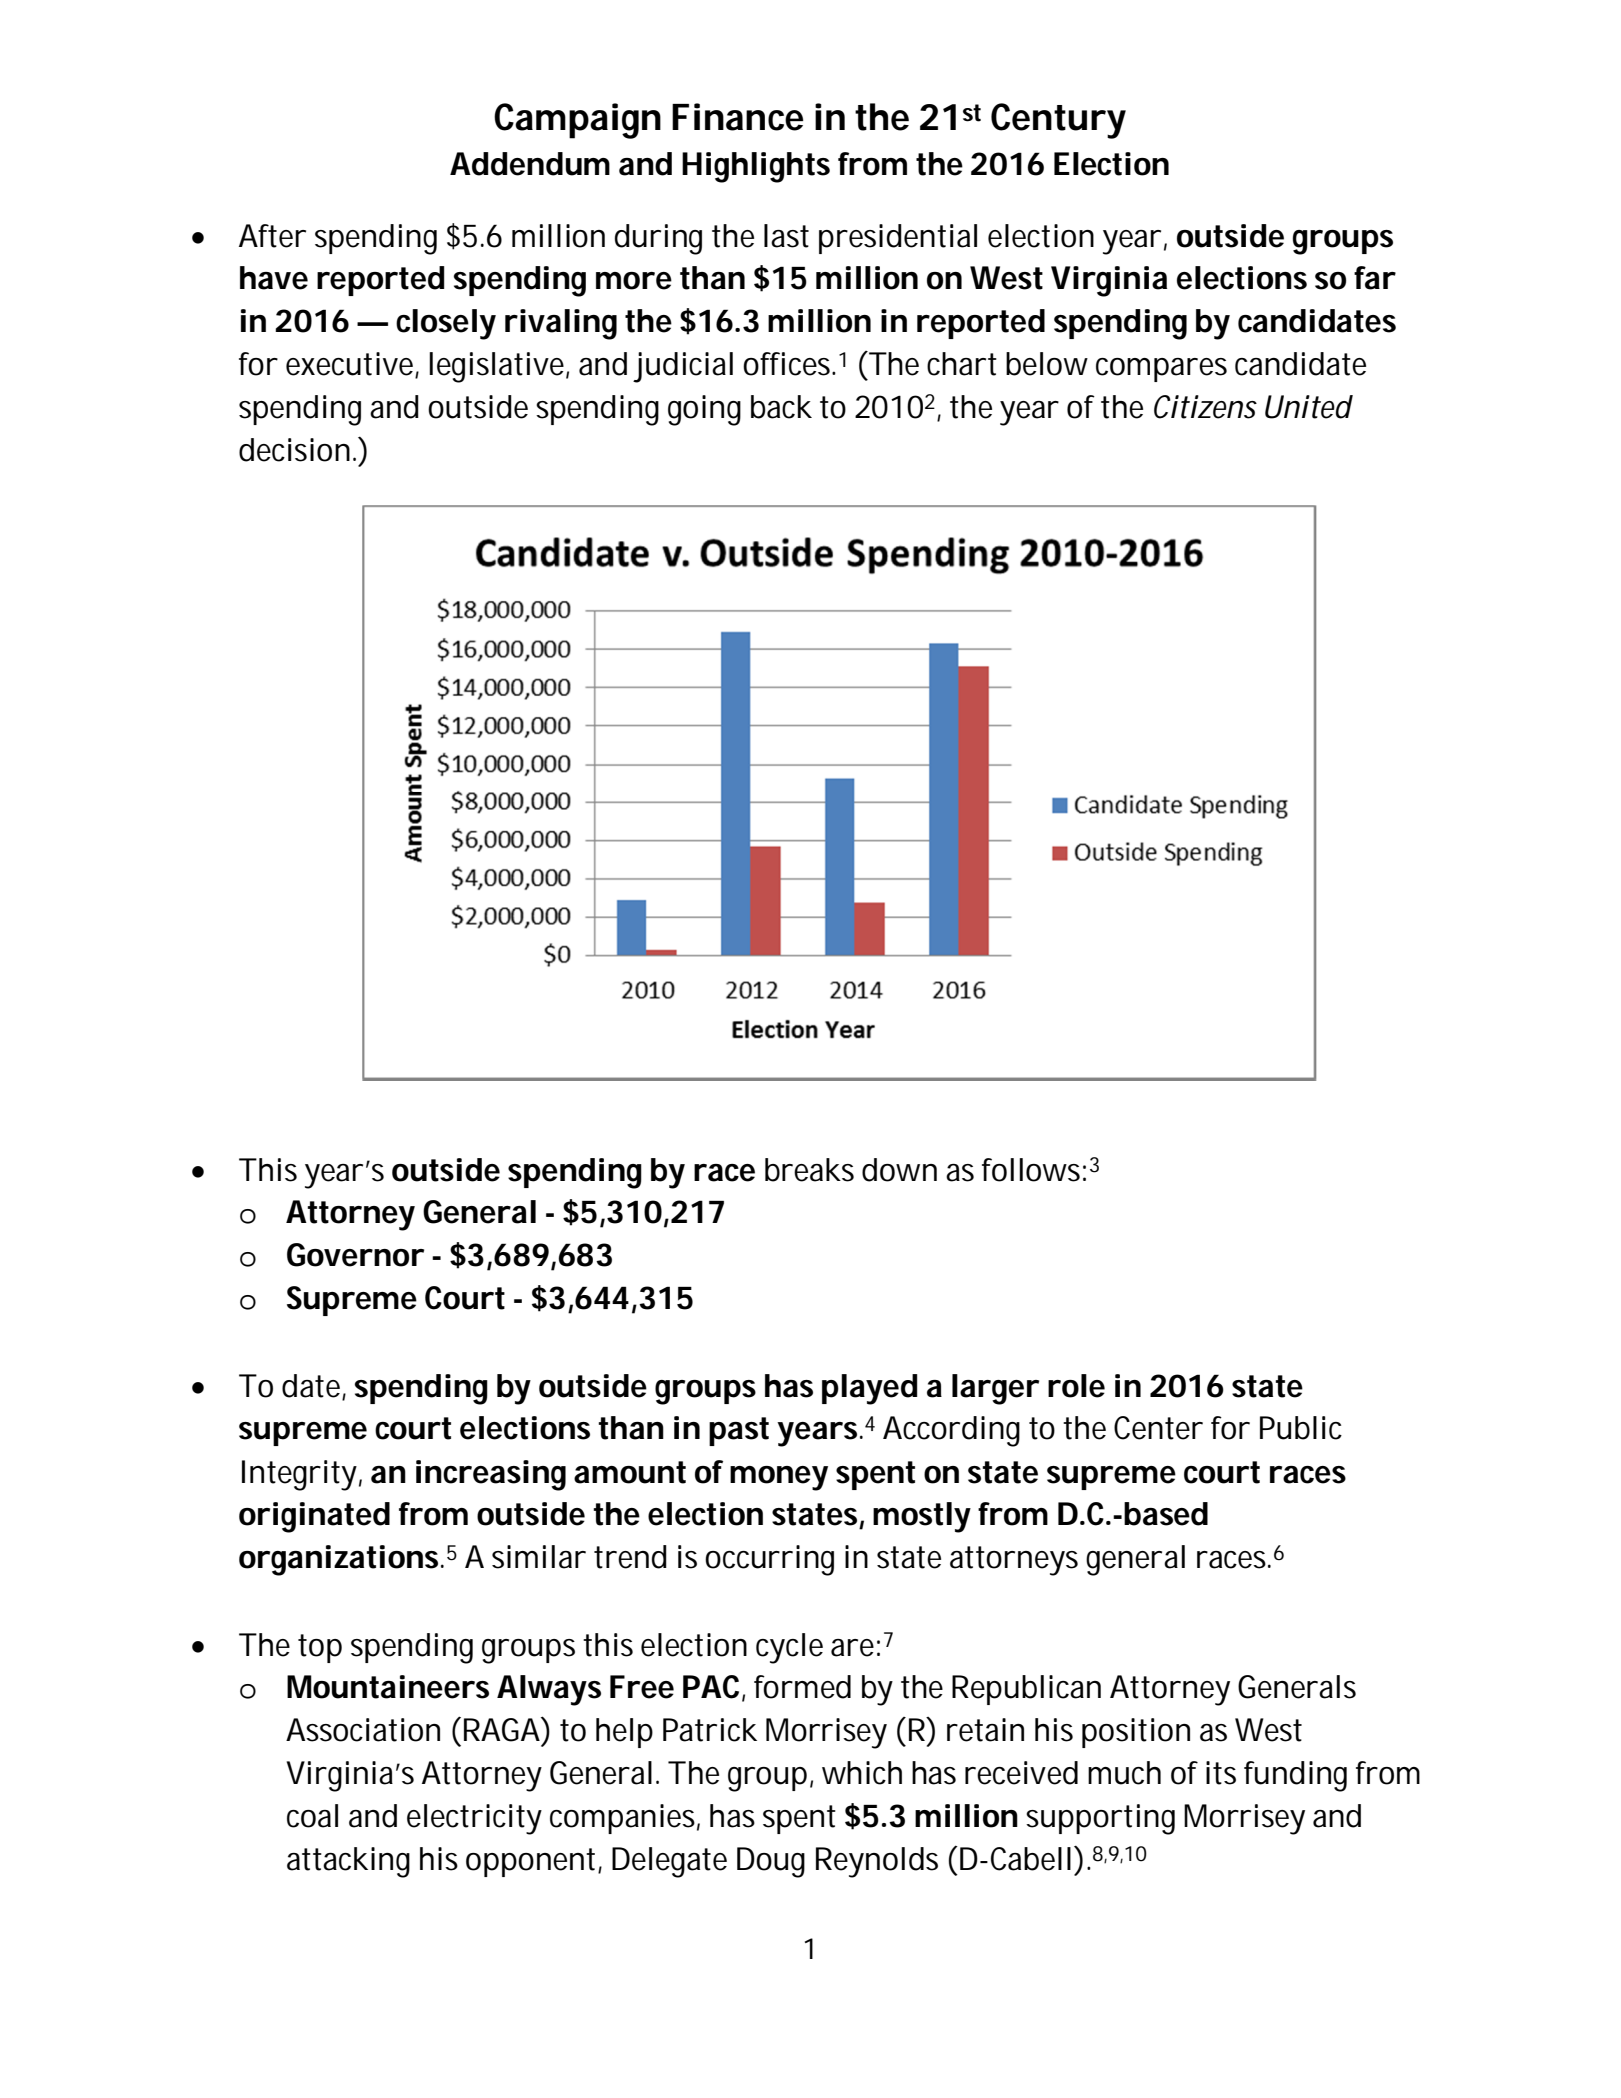  I want to click on Highlights, so click(756, 167).
